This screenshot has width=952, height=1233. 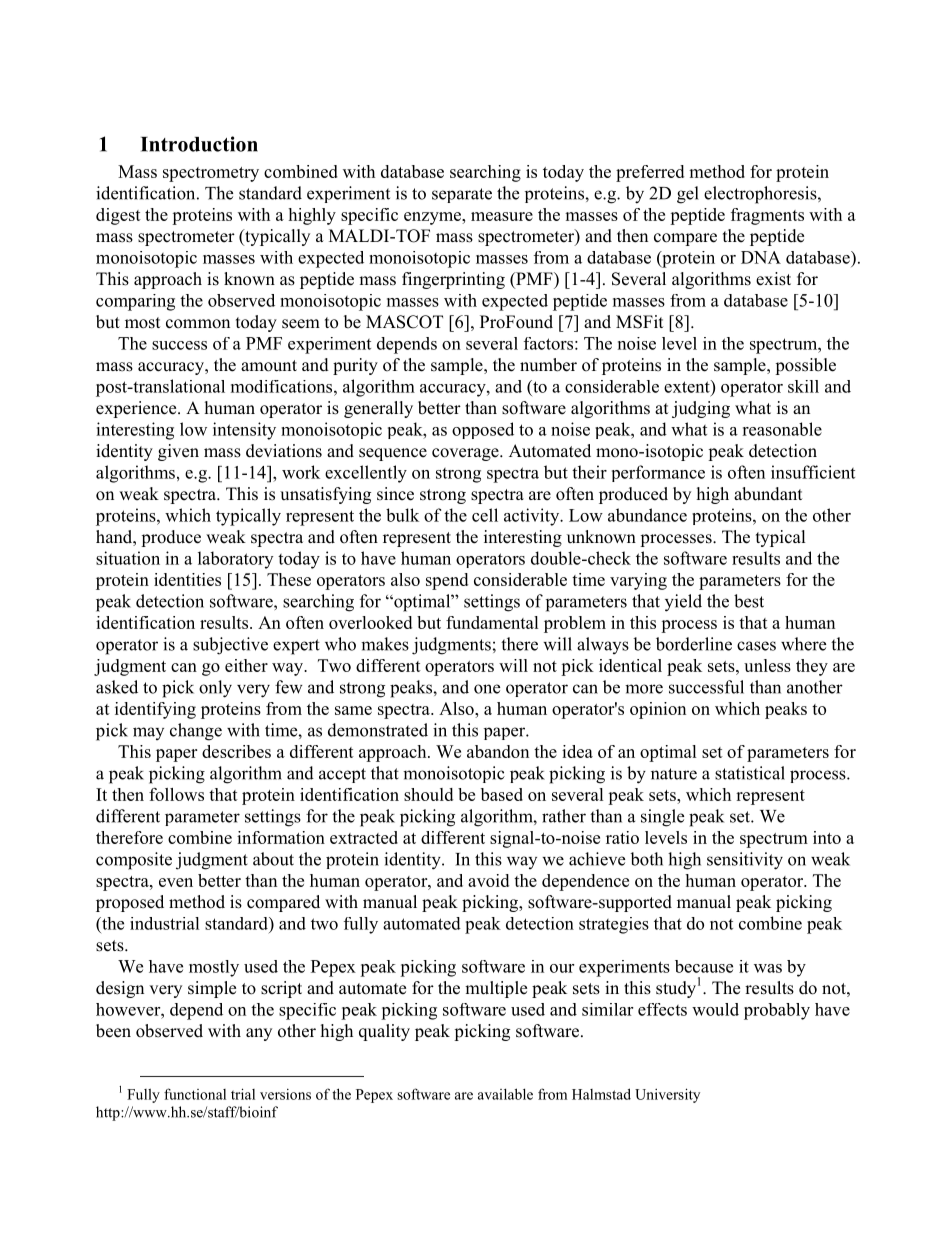 I want to click on functional, so click(x=195, y=1094).
